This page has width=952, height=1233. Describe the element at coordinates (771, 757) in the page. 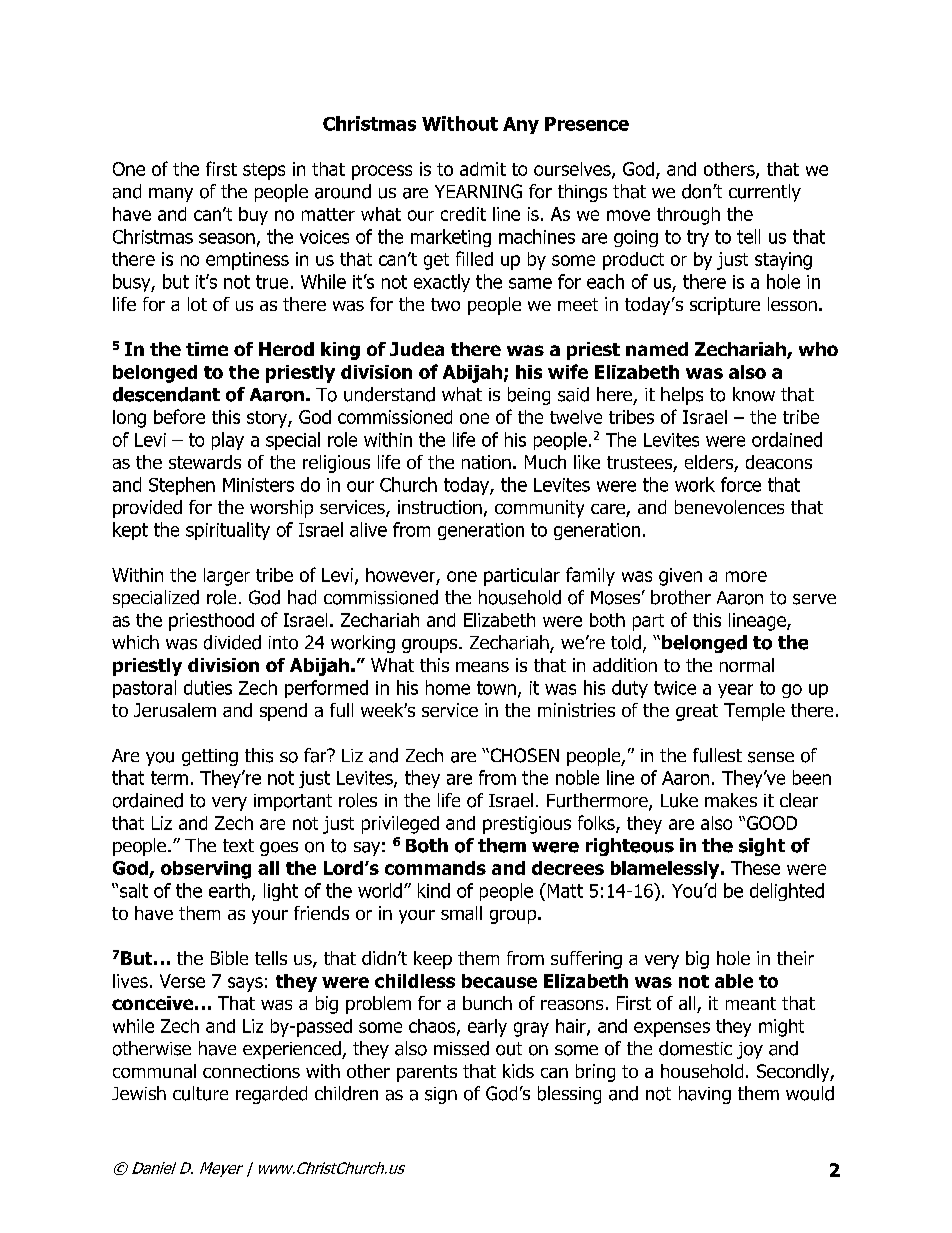

I see `sense` at that location.
